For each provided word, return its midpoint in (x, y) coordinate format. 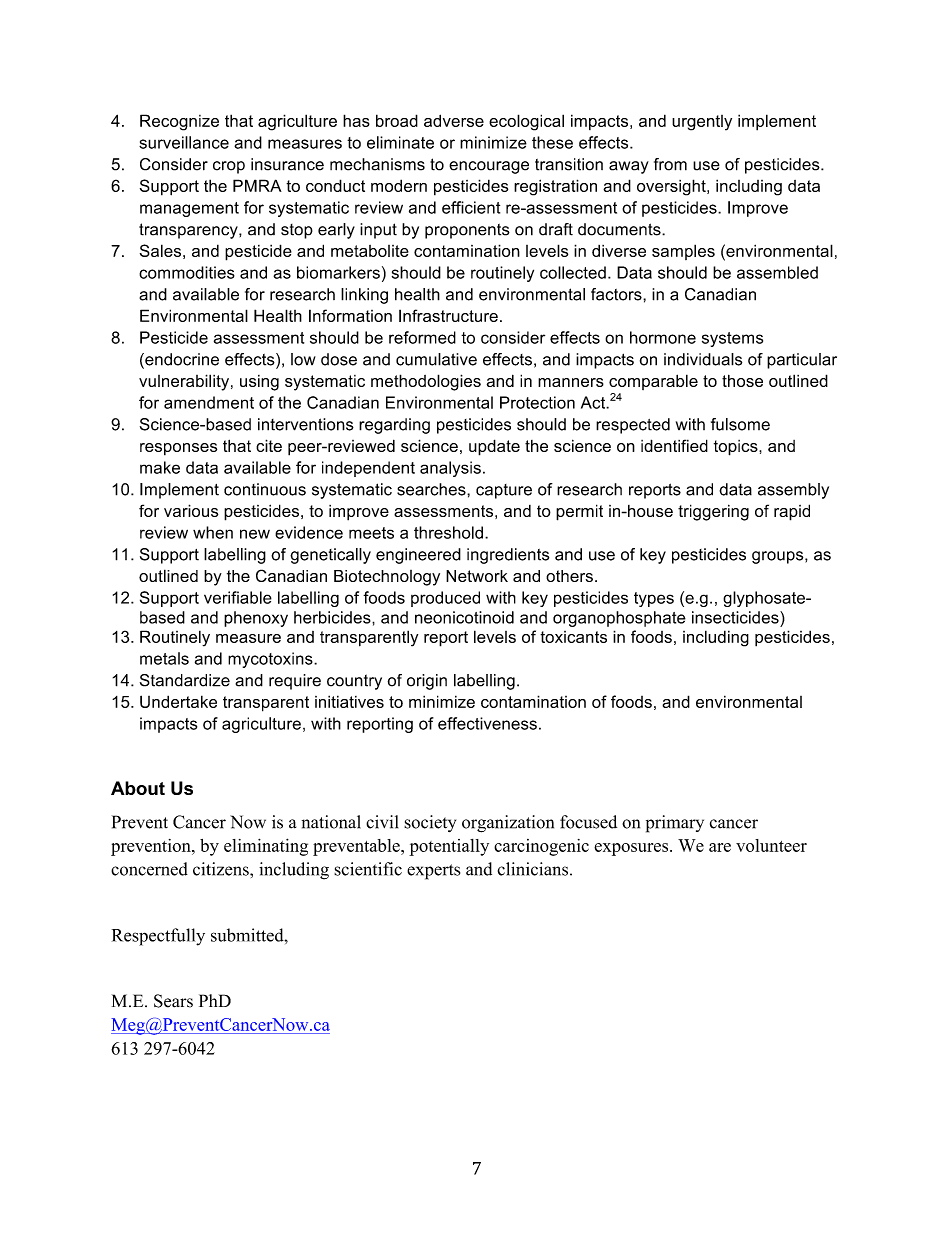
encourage (489, 167)
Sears (173, 1001)
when (213, 532)
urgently (702, 123)
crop (229, 167)
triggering (713, 512)
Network (477, 576)
